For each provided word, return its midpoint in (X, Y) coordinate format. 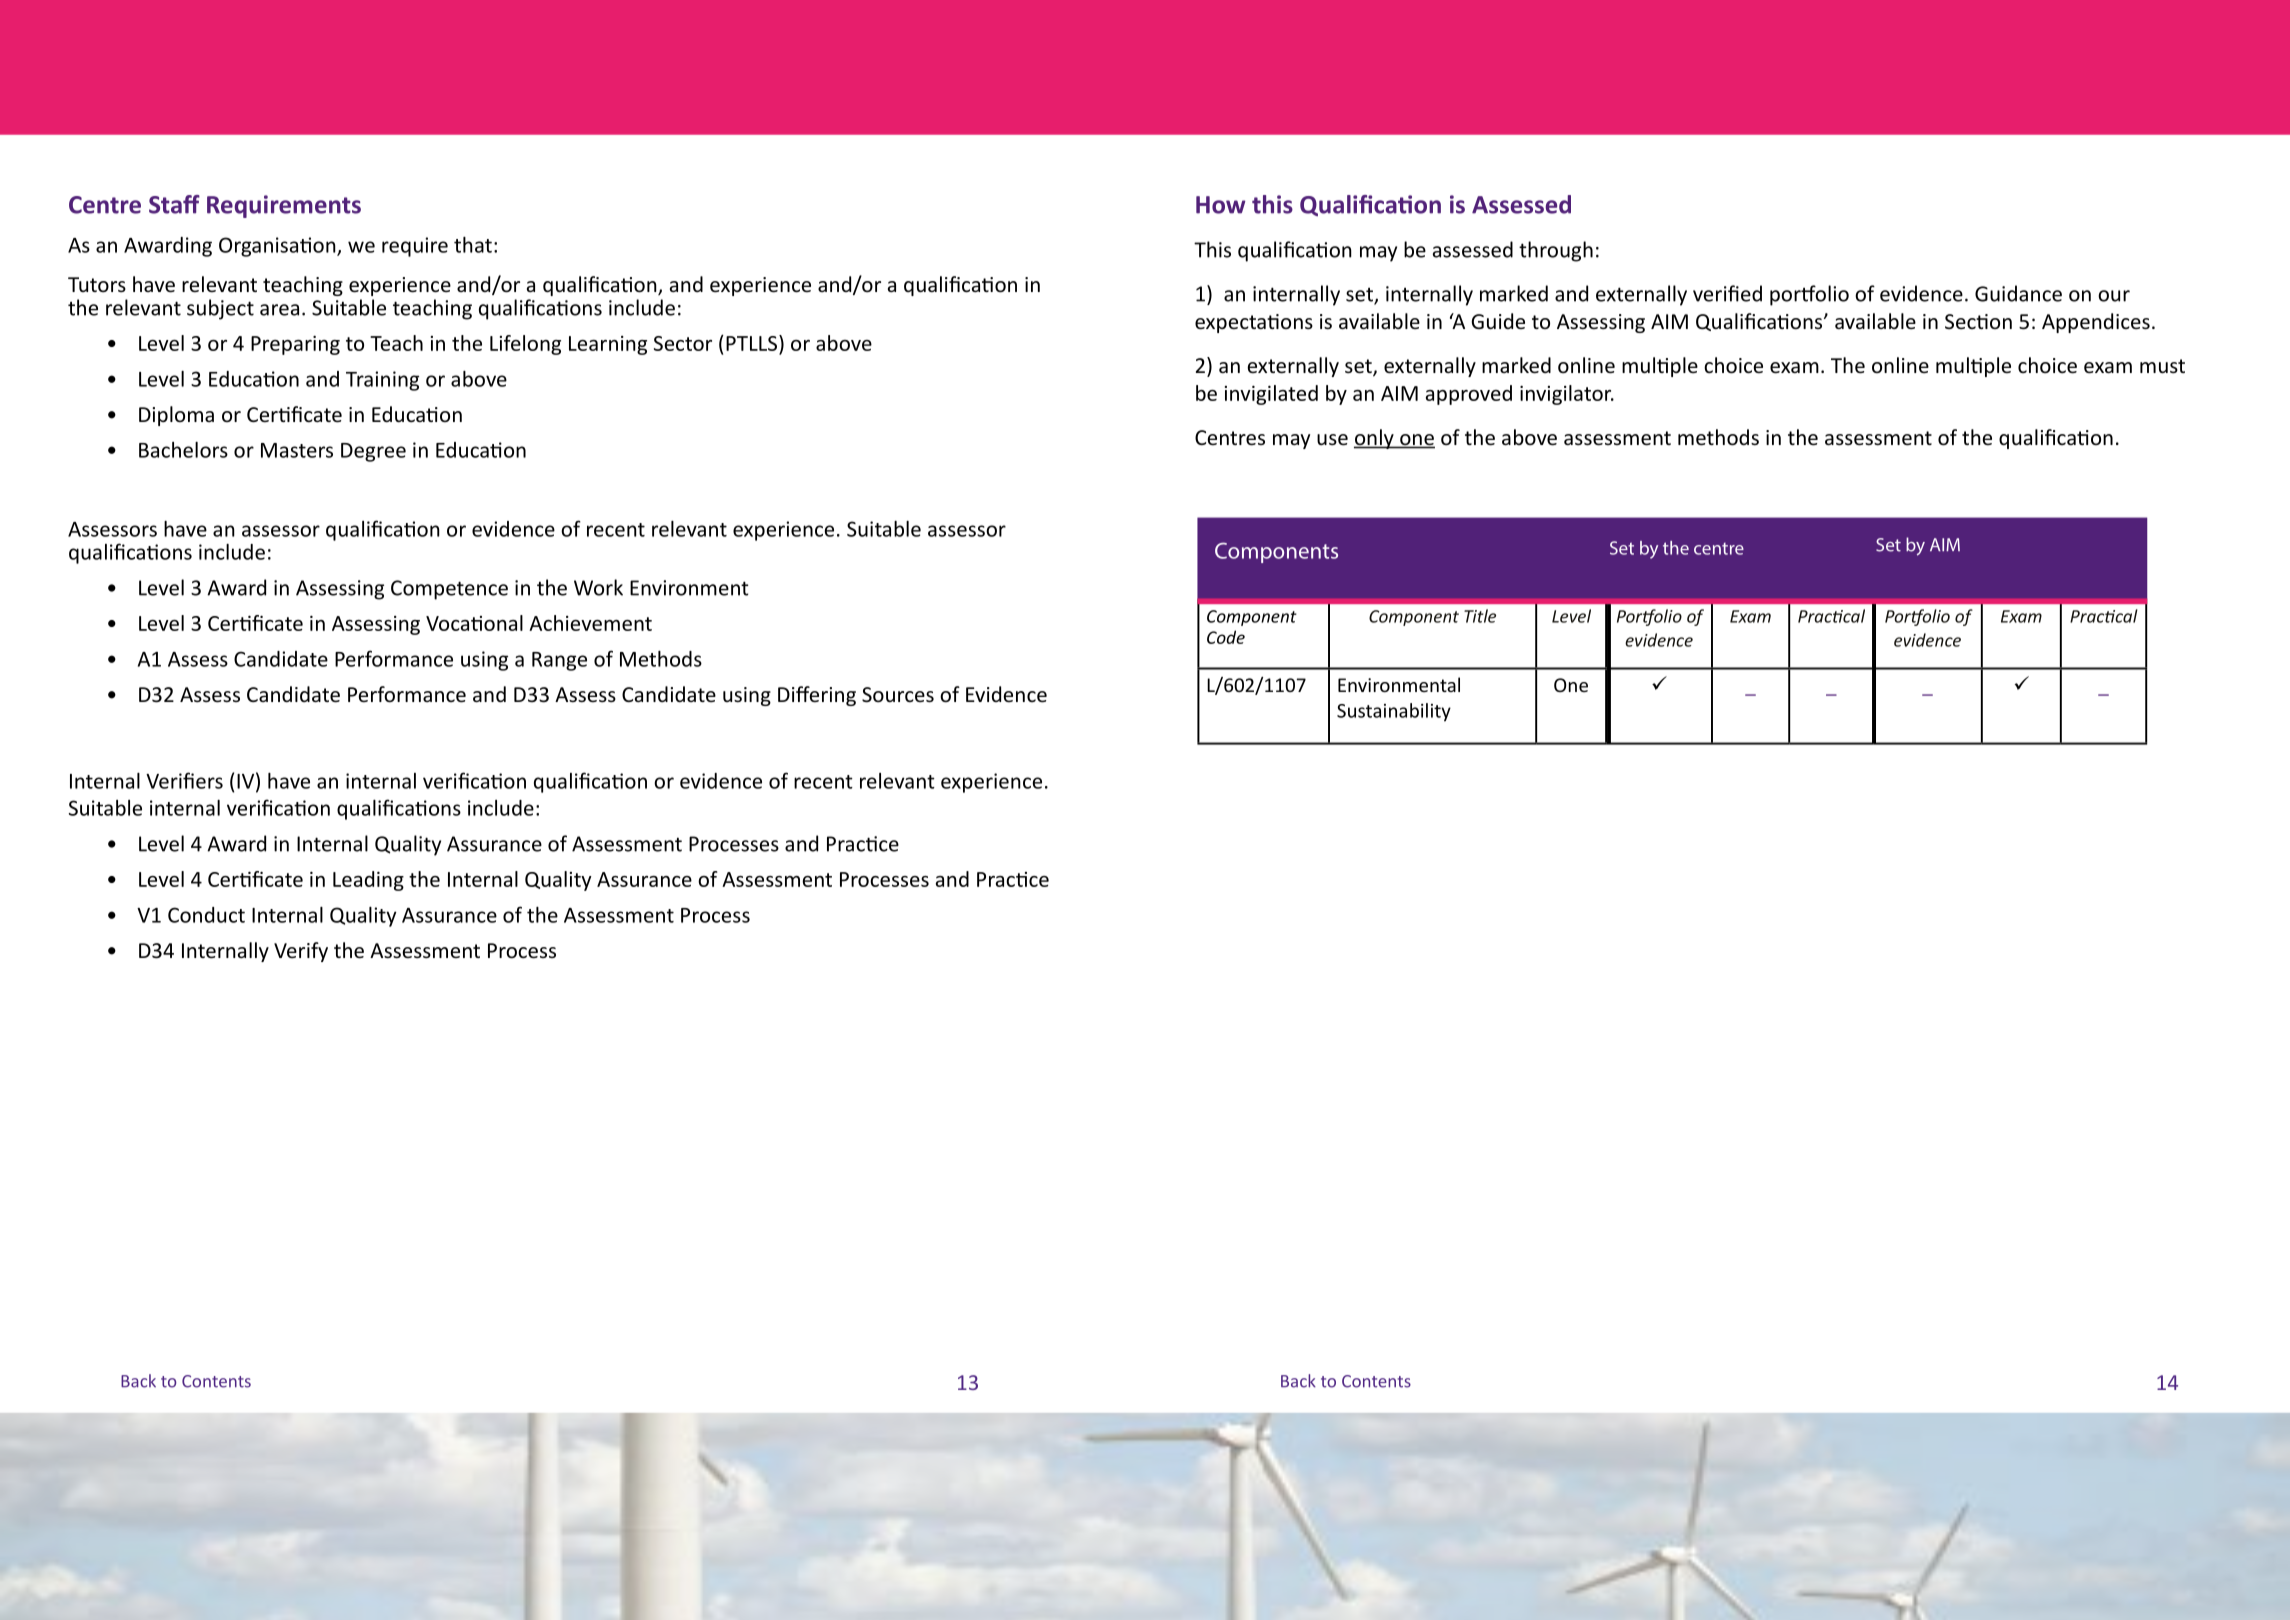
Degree (373, 452)
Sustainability (1394, 712)
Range (559, 661)
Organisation (278, 247)
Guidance (2018, 293)
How (1220, 205)
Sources (898, 695)
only (1375, 439)
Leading (368, 881)
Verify (301, 952)
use (1332, 440)
